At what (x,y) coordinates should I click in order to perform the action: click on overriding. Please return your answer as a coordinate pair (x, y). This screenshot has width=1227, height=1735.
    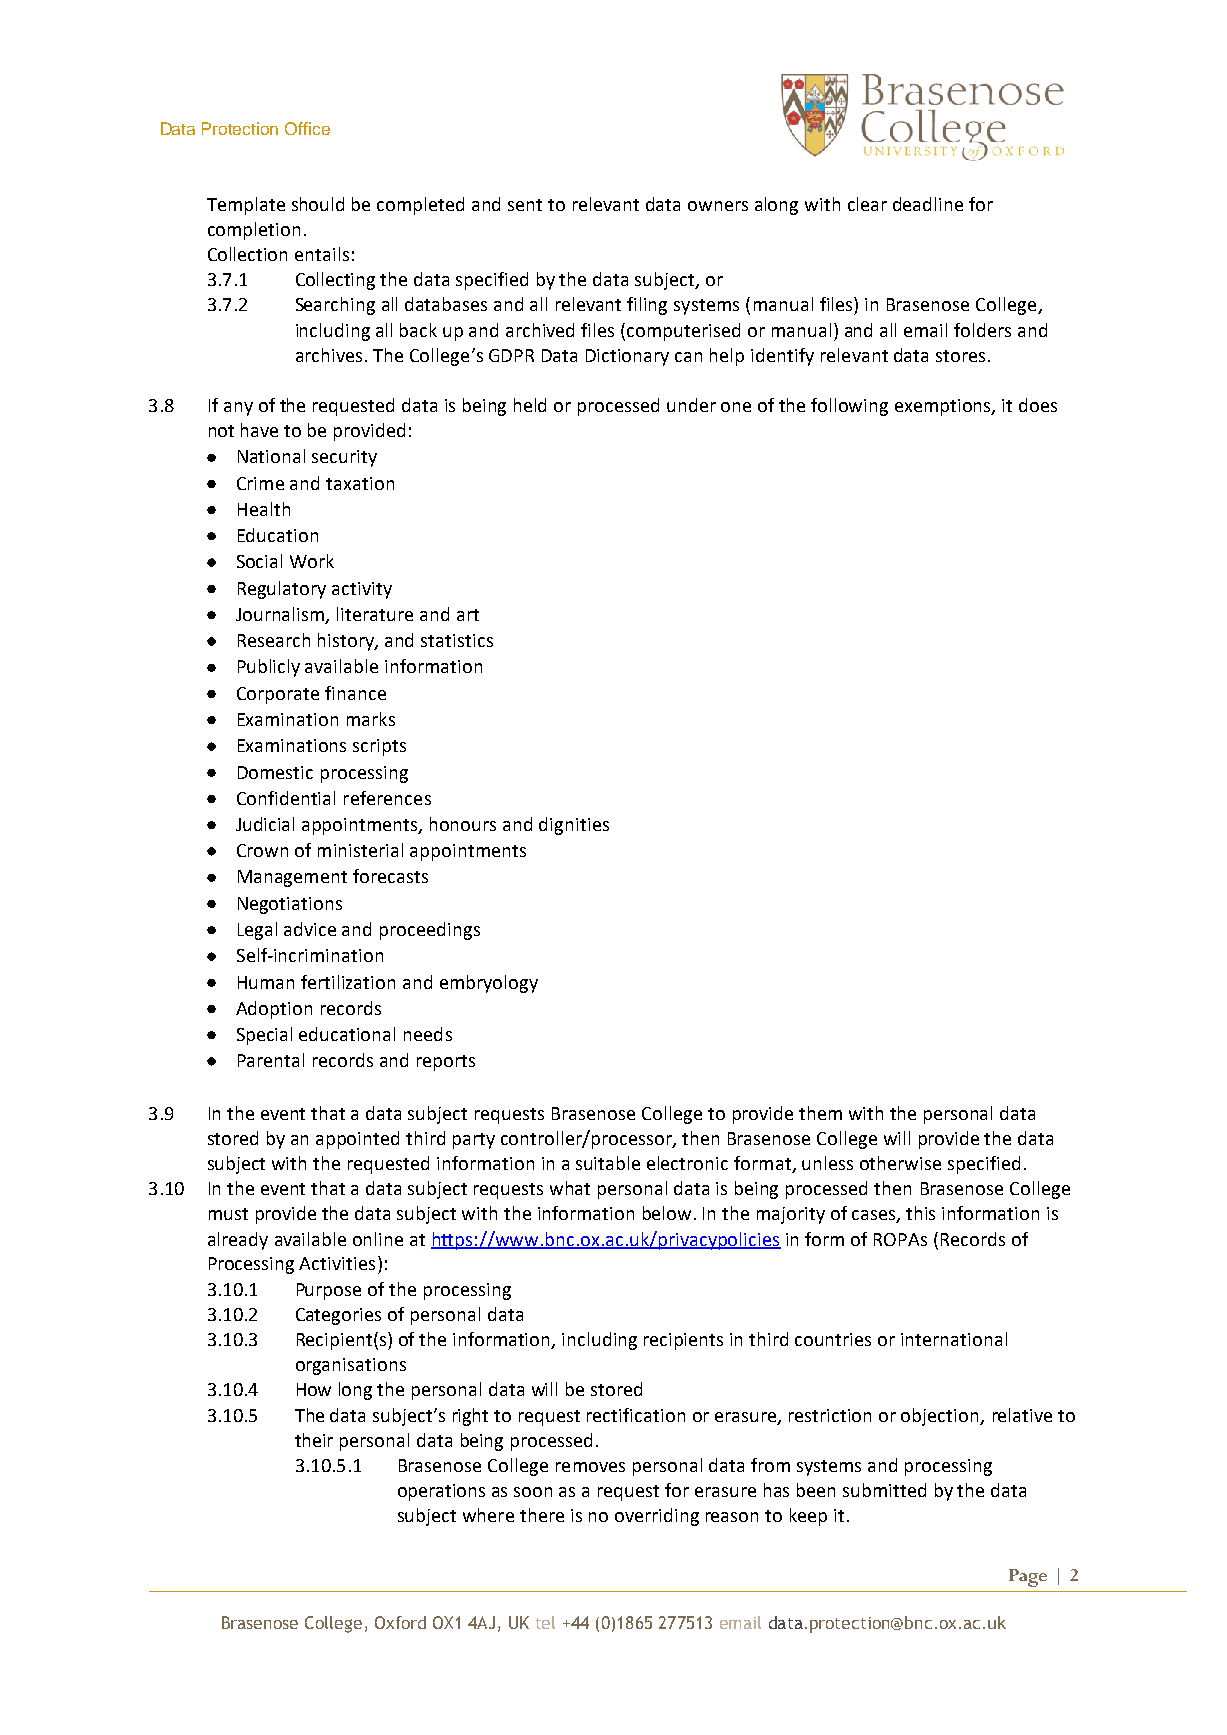
    Looking at the image, I should click on (657, 1517).
